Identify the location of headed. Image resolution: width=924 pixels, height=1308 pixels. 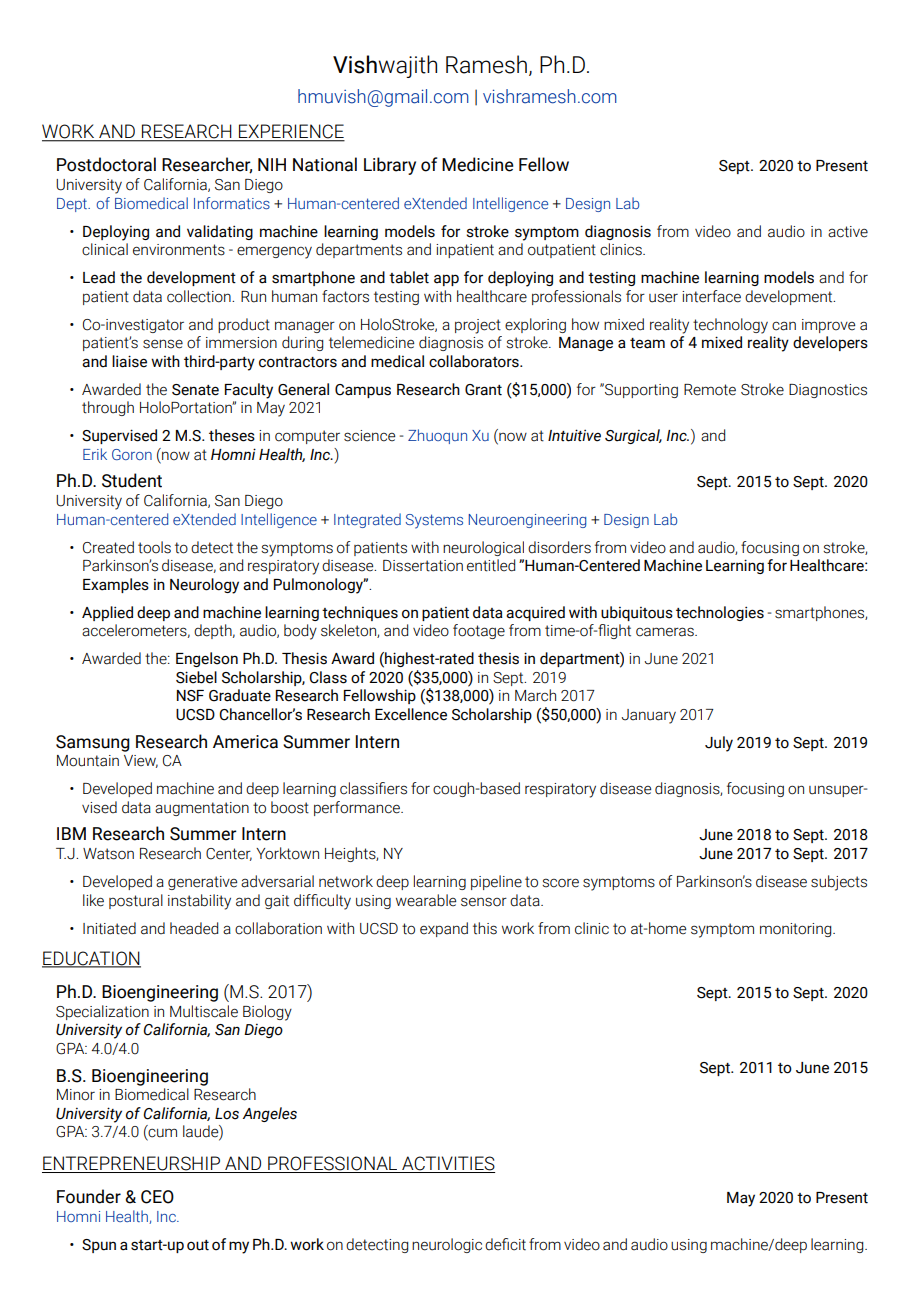
(194, 928).
